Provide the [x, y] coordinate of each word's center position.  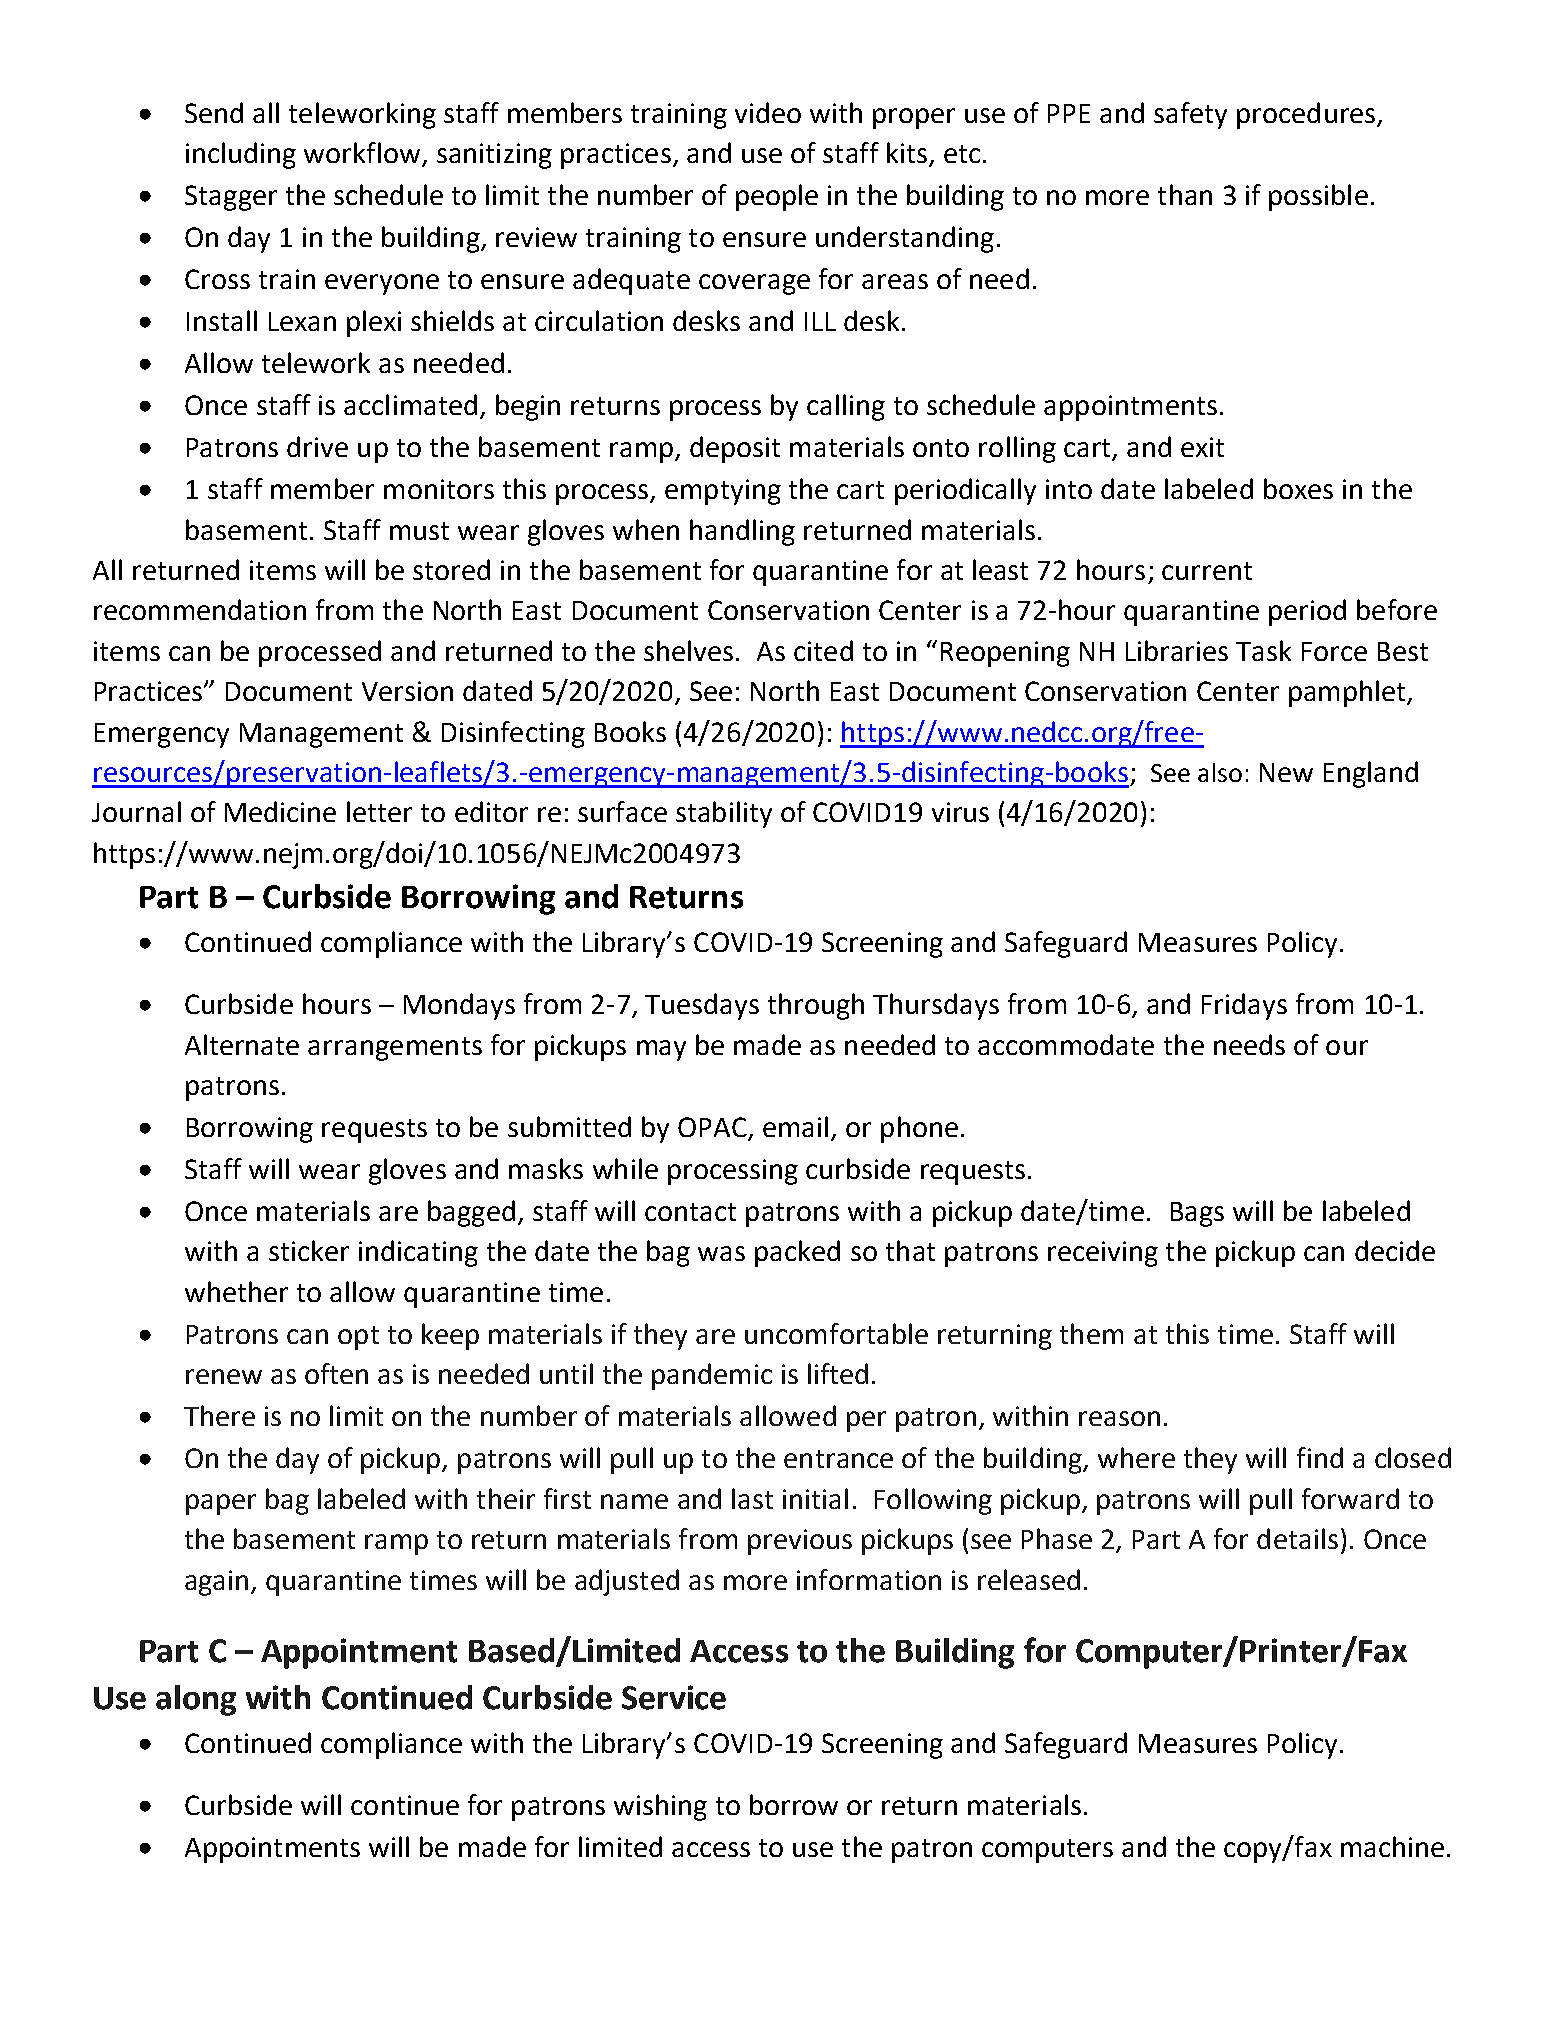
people [777, 197]
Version [407, 691]
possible [1318, 197]
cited [823, 650]
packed [797, 1253]
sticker [309, 1250]
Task [1263, 650]
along [196, 1700]
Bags [1197, 1214]
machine [1392, 1846]
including [241, 155]
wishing [660, 1807]
